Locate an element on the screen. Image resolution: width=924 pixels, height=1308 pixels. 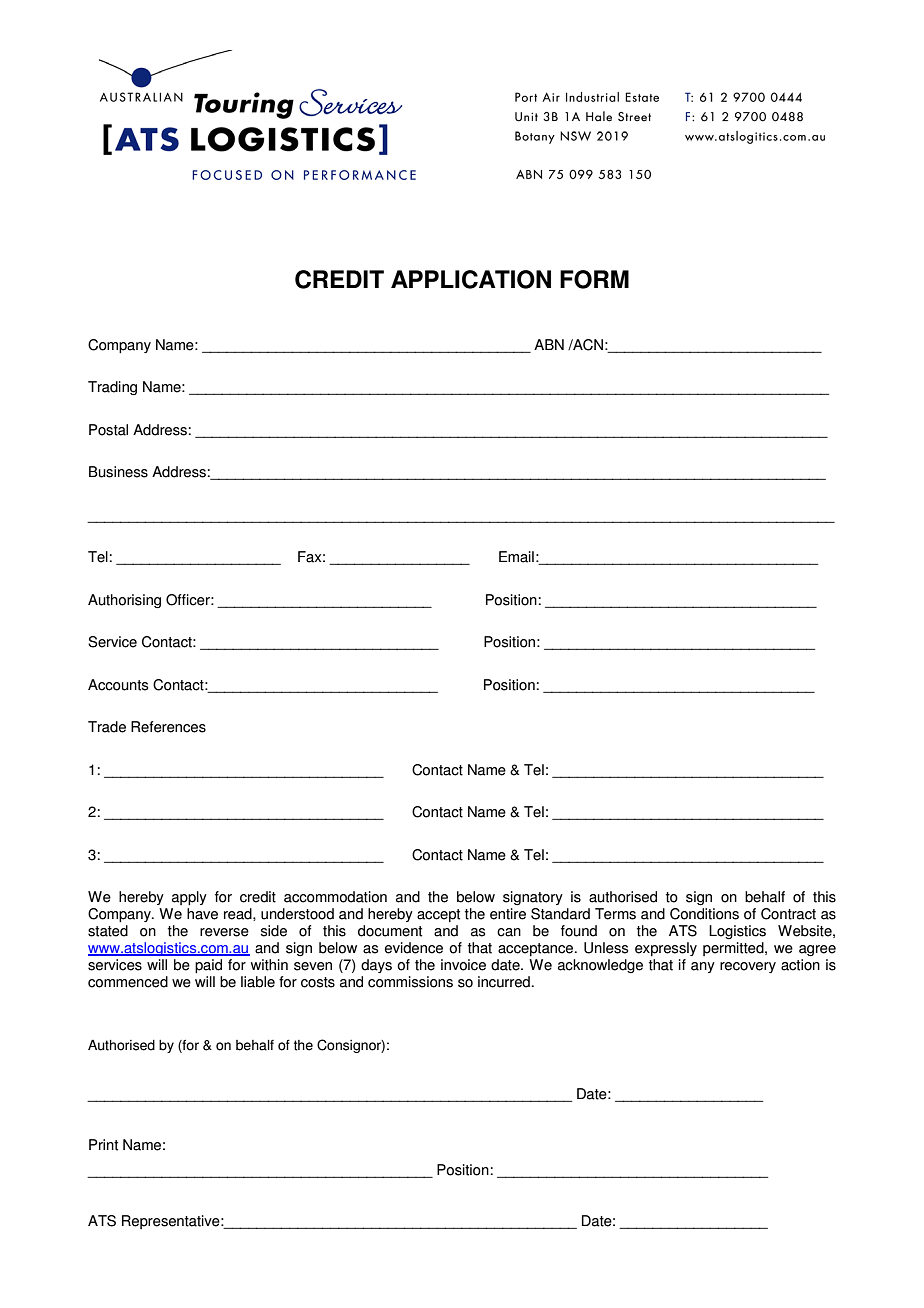
Conditions is located at coordinates (704, 914).
